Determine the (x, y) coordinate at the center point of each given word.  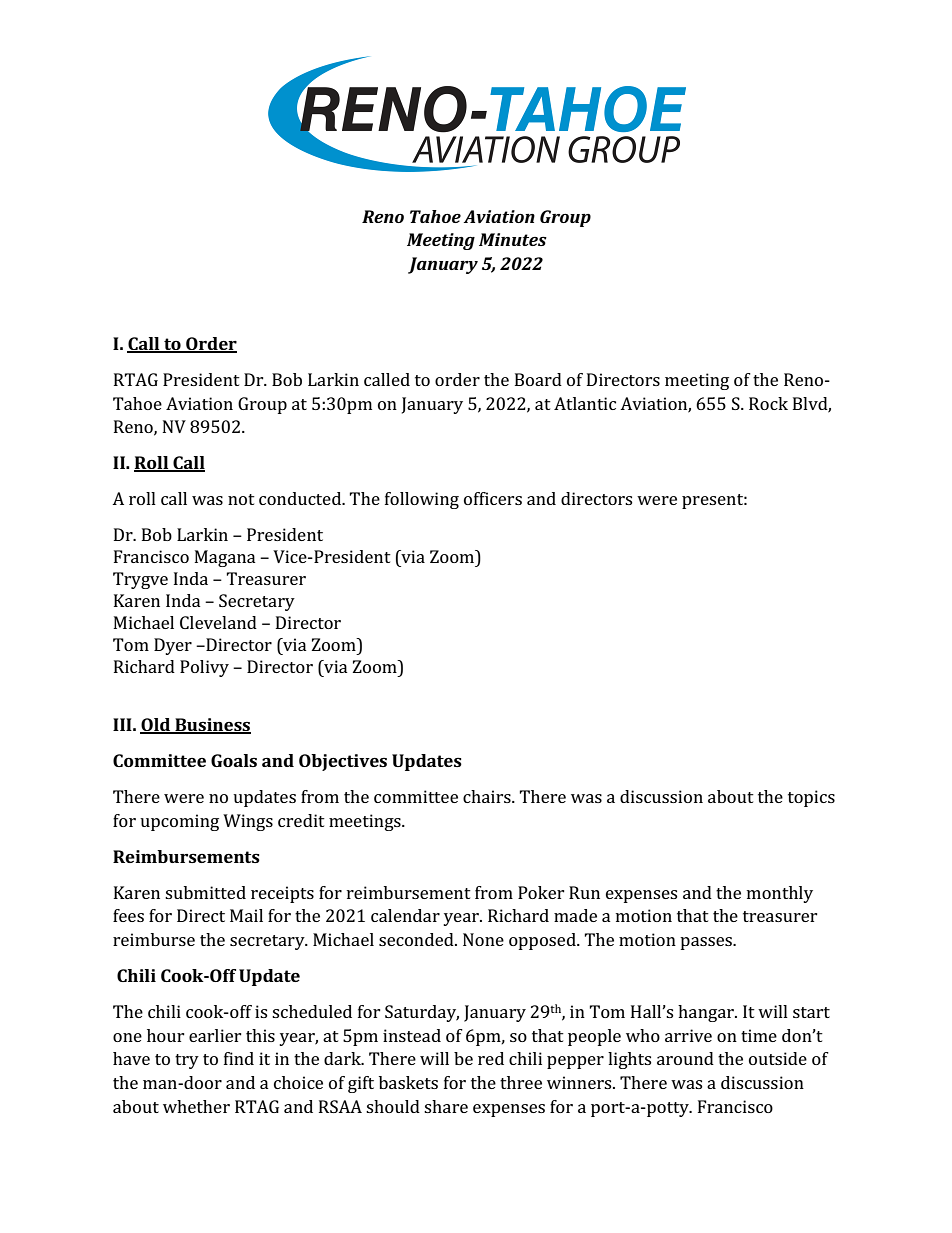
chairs (488, 796)
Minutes (513, 239)
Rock (768, 403)
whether (196, 1106)
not (241, 499)
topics (811, 798)
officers (493, 498)
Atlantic (585, 403)
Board (538, 379)
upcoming (179, 822)
